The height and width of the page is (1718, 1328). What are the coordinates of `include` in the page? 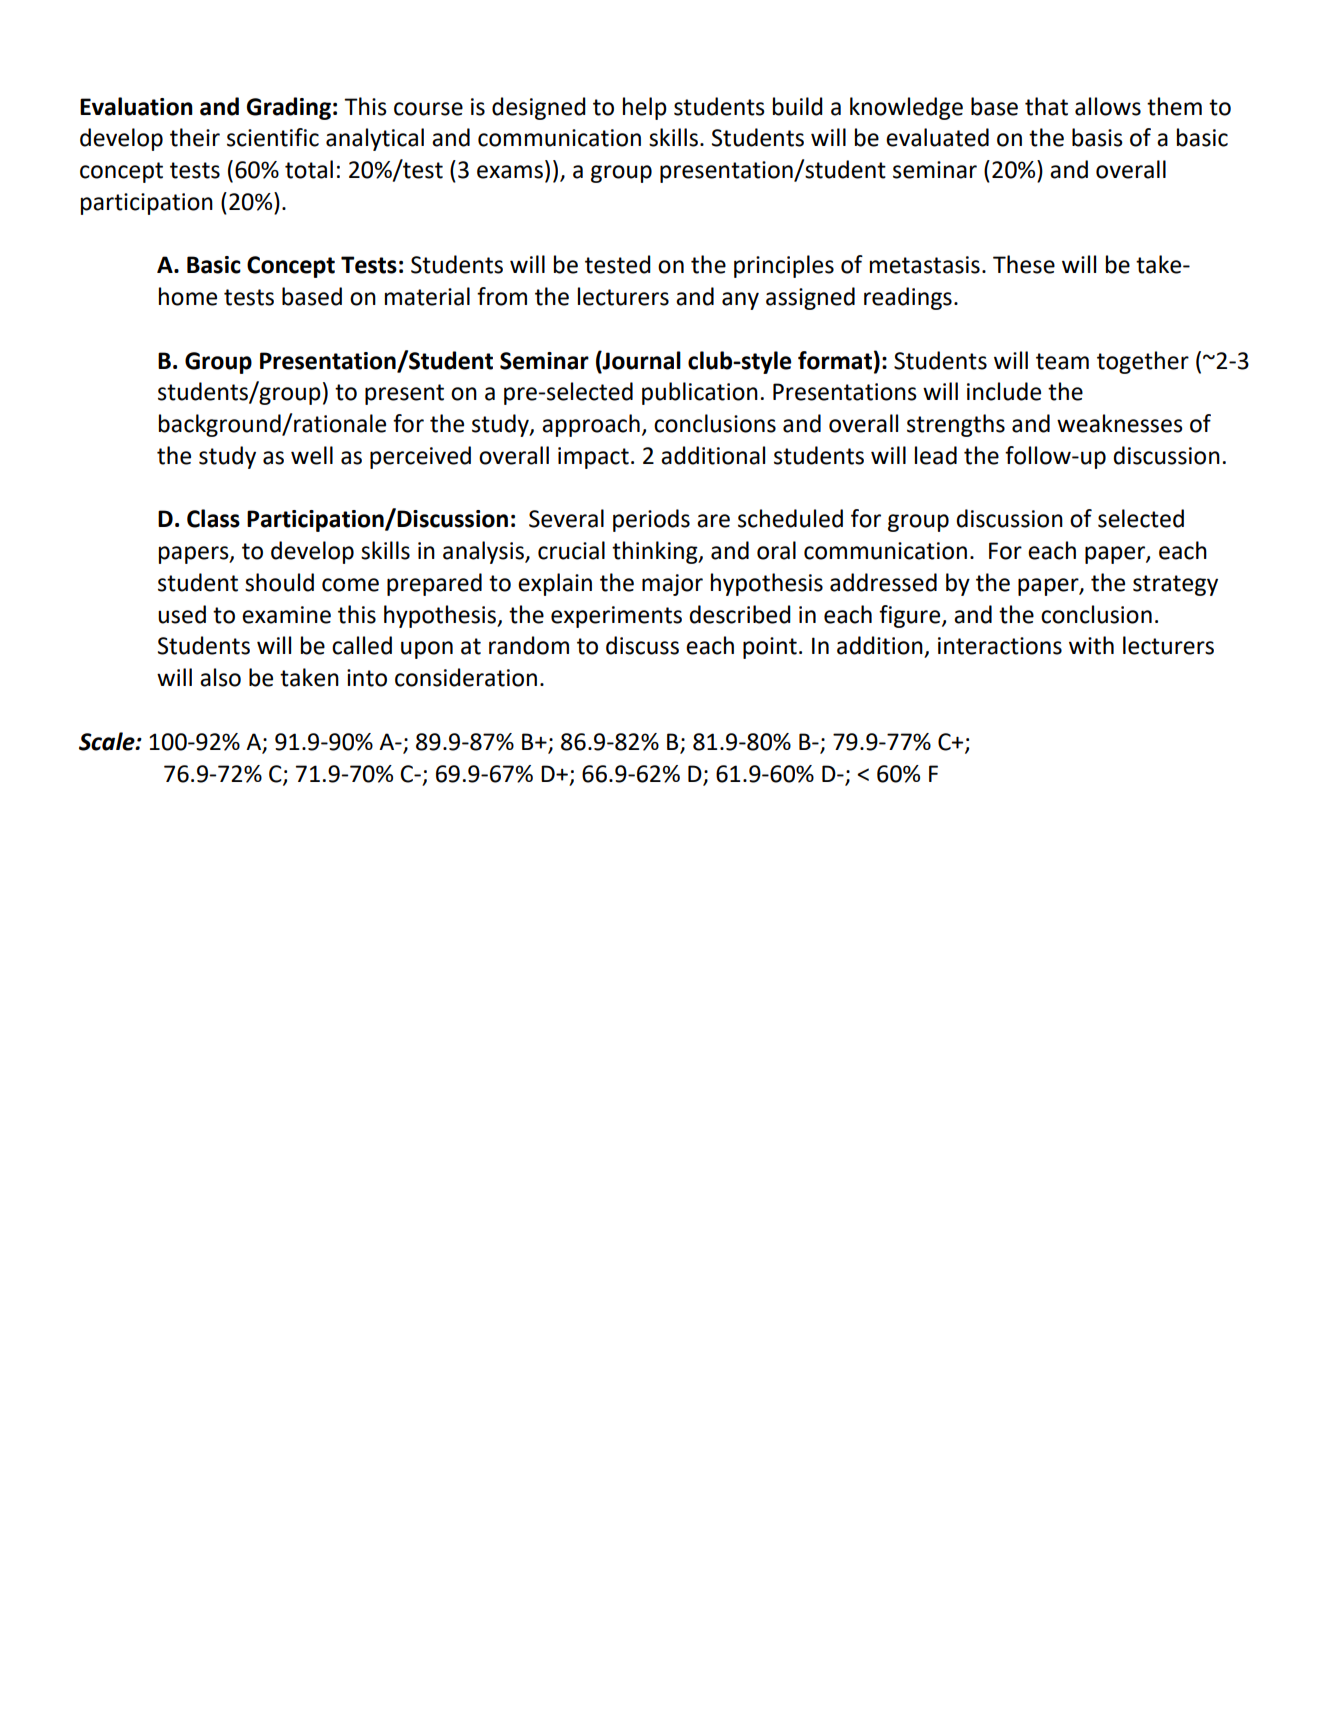 It's located at (1004, 391).
